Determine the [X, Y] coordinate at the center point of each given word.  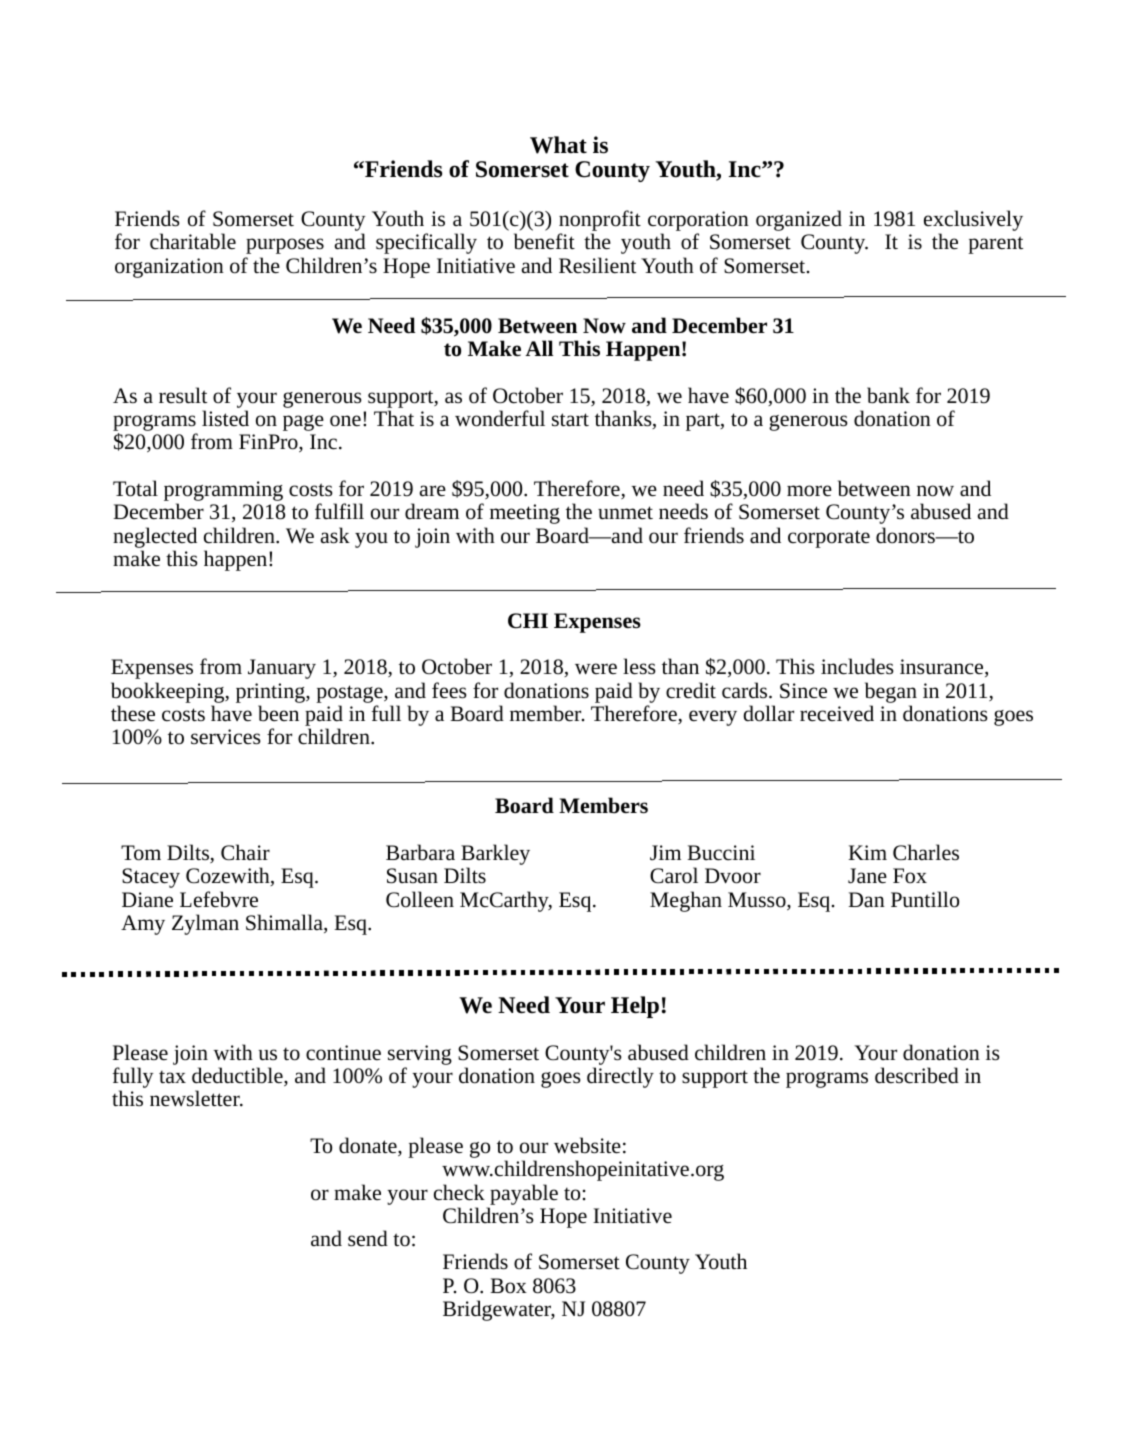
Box [508, 1286]
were [596, 668]
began [891, 692]
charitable [193, 241]
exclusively [973, 222]
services [226, 737]
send [368, 1238]
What [558, 145]
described [917, 1075]
